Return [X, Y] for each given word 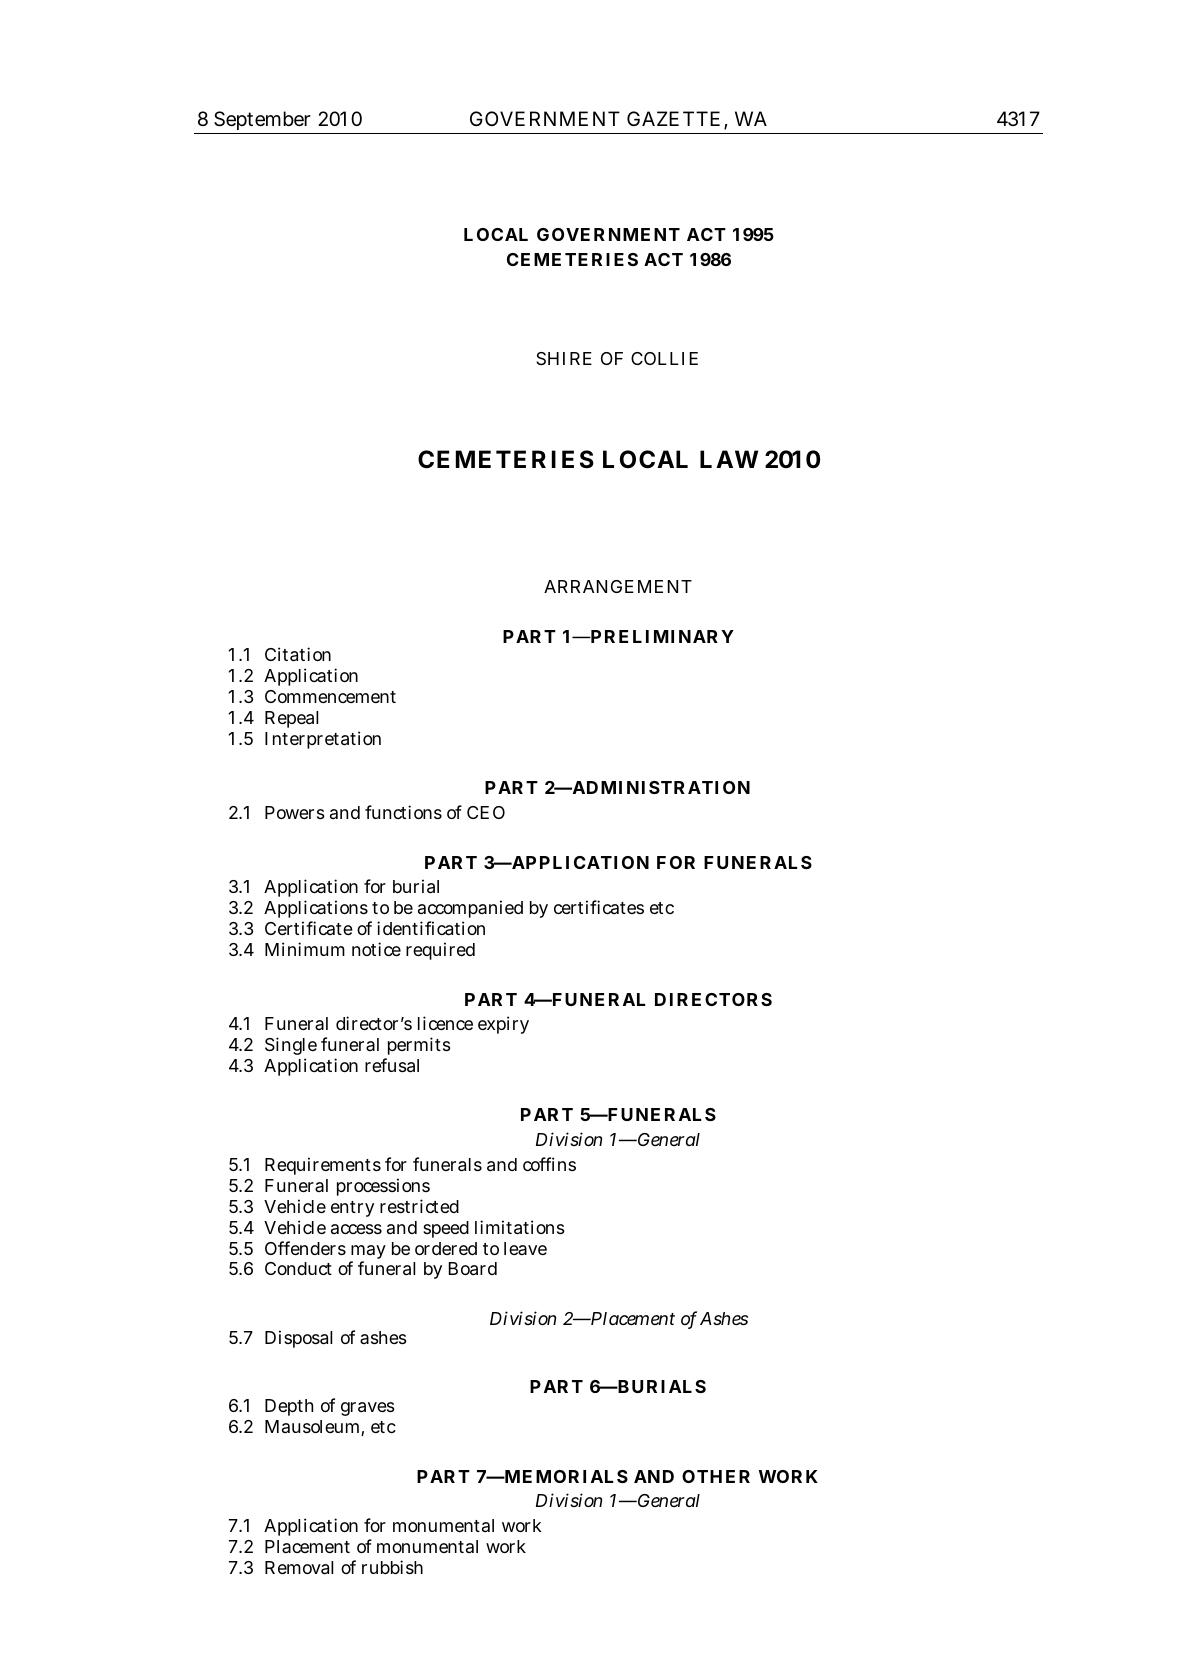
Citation [298, 654]
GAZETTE [673, 118]
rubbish [392, 1567]
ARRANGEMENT [618, 586]
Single [291, 1048]
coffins [549, 1164]
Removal [299, 1568]
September [262, 122]
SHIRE [564, 358]
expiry [503, 1025]
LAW [729, 459]
